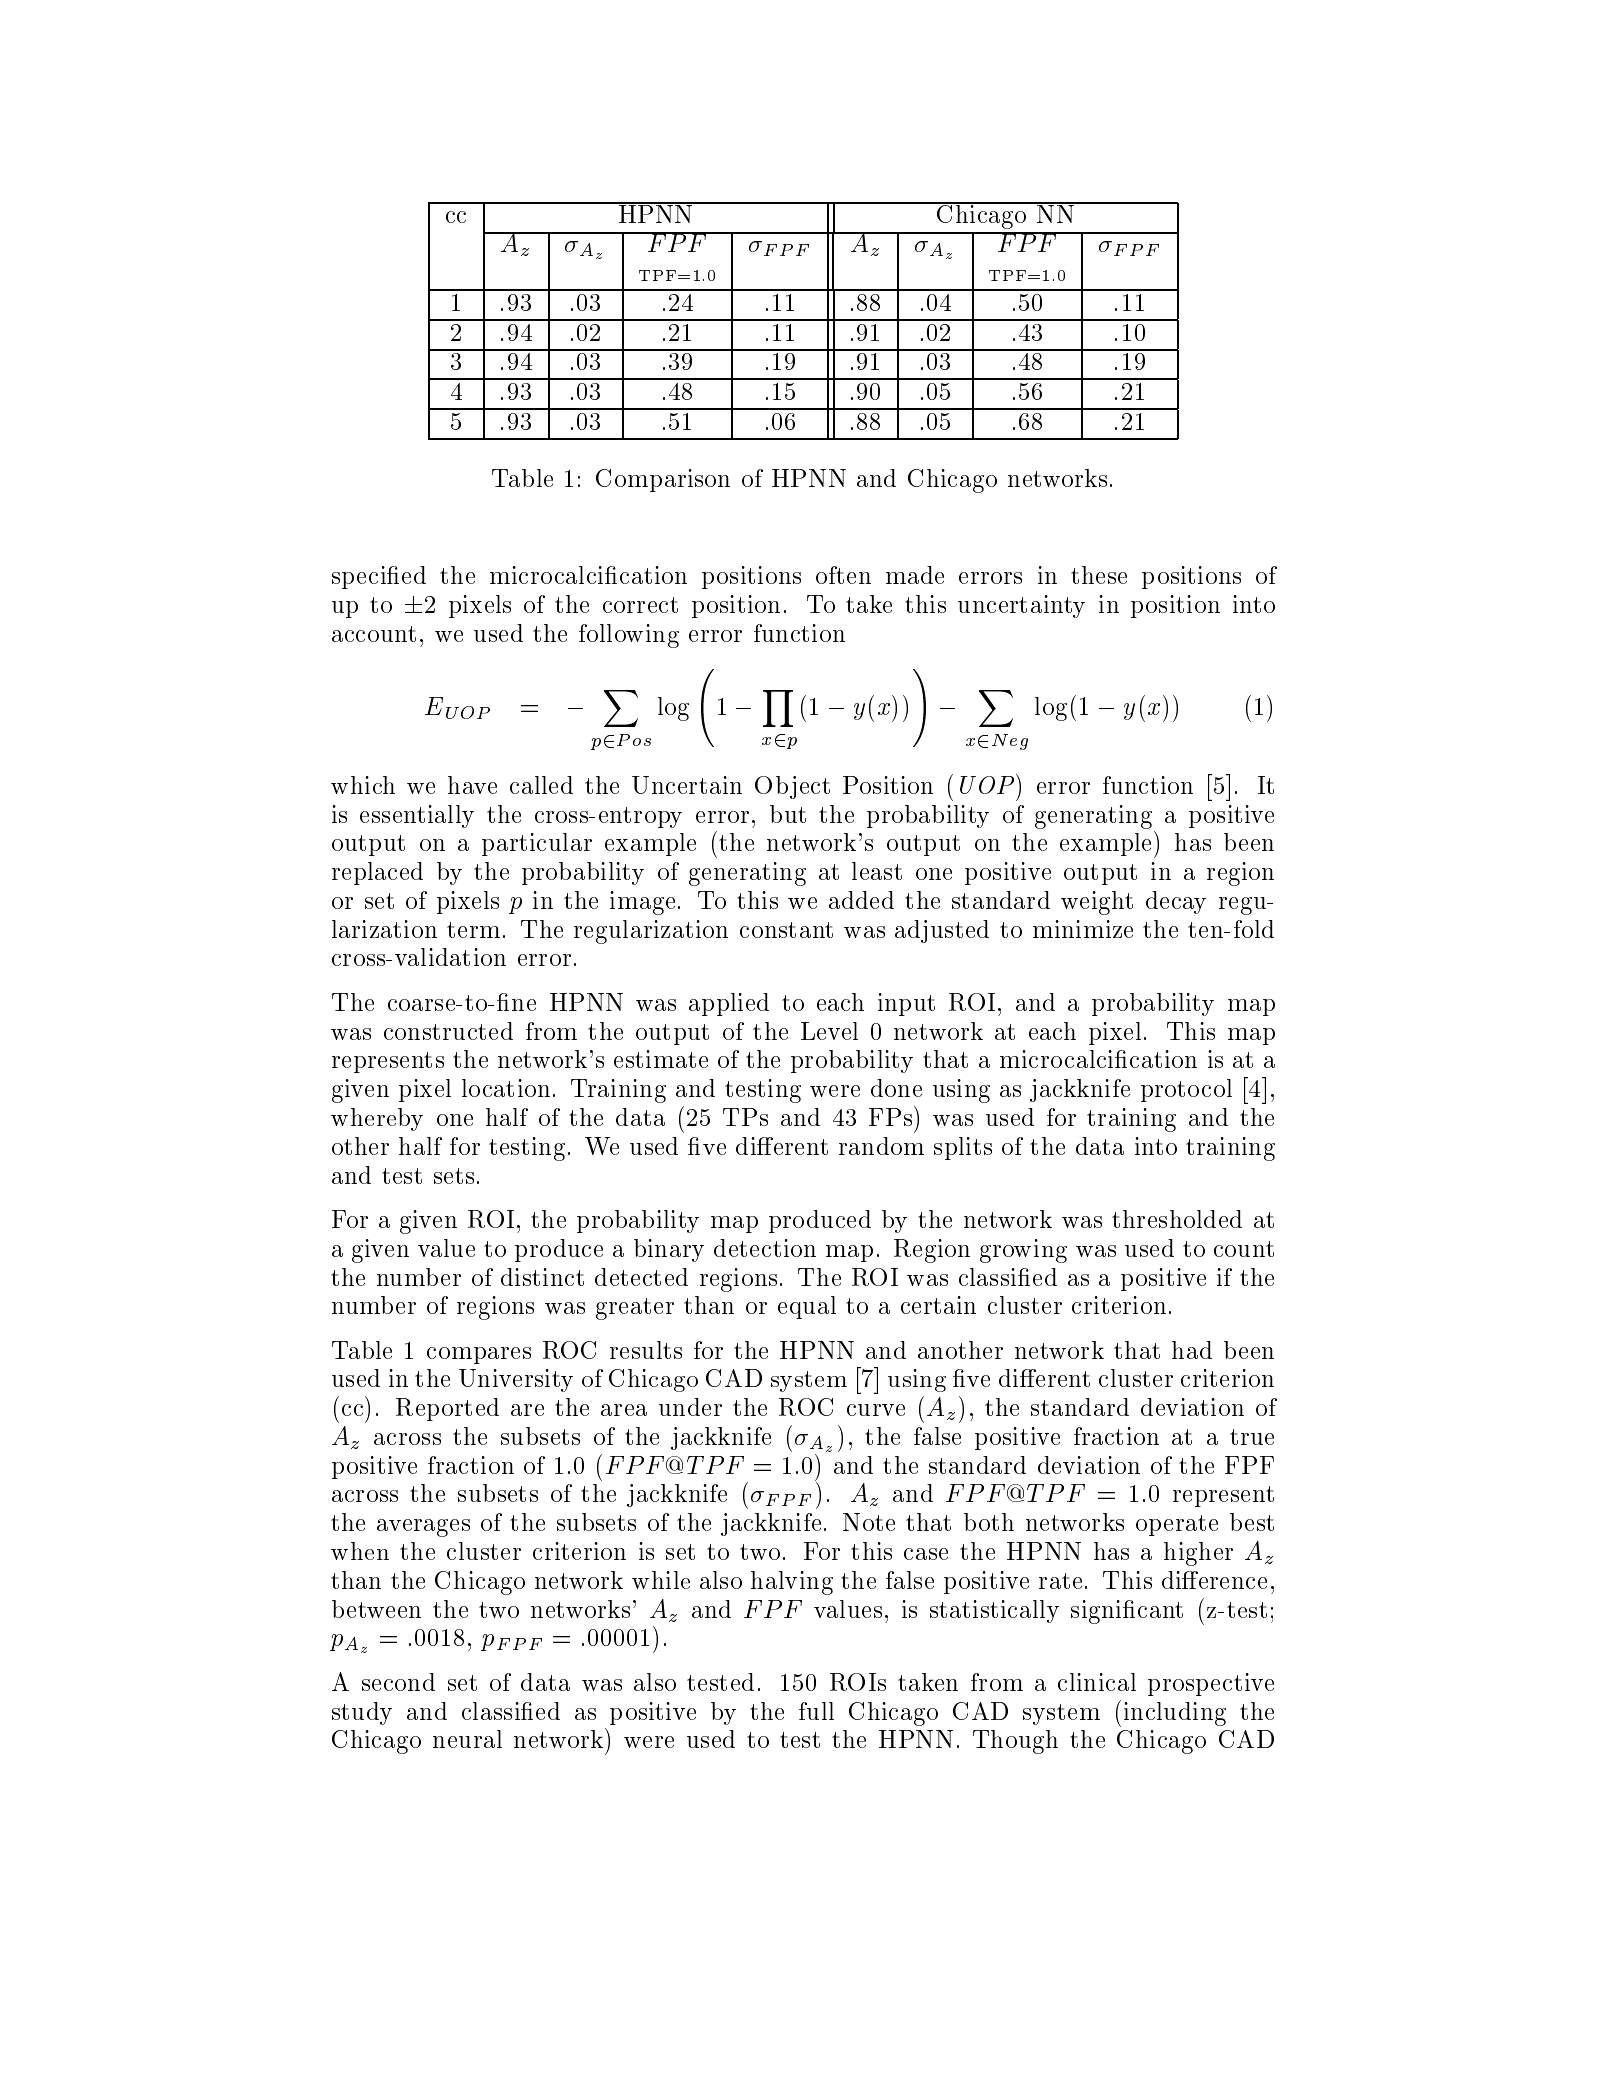 The height and width of the screenshot is (2079, 1607). Describe the element at coordinates (467, 1739) in the screenshot. I see `neural` at that location.
